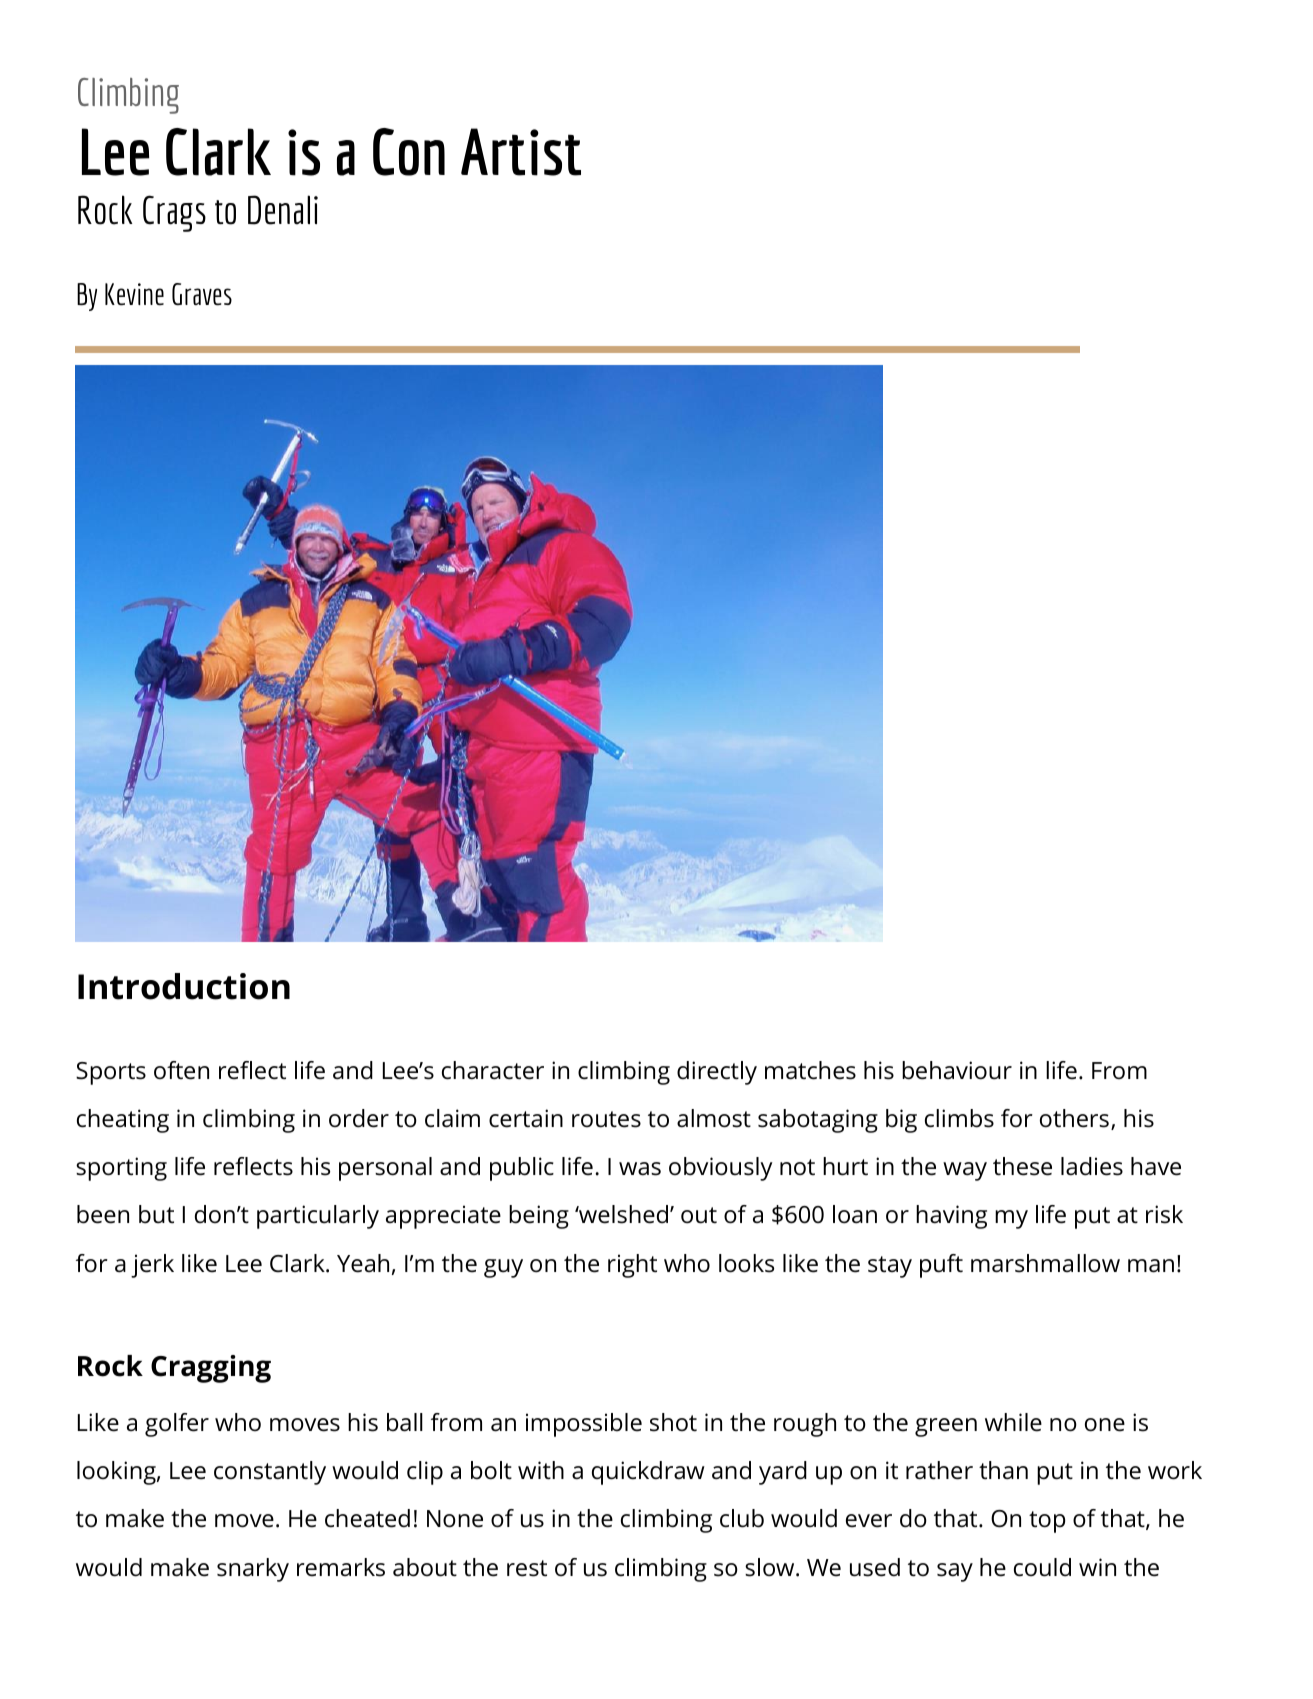  What do you see at coordinates (1022, 1166) in the screenshot?
I see `these` at bounding box center [1022, 1166].
